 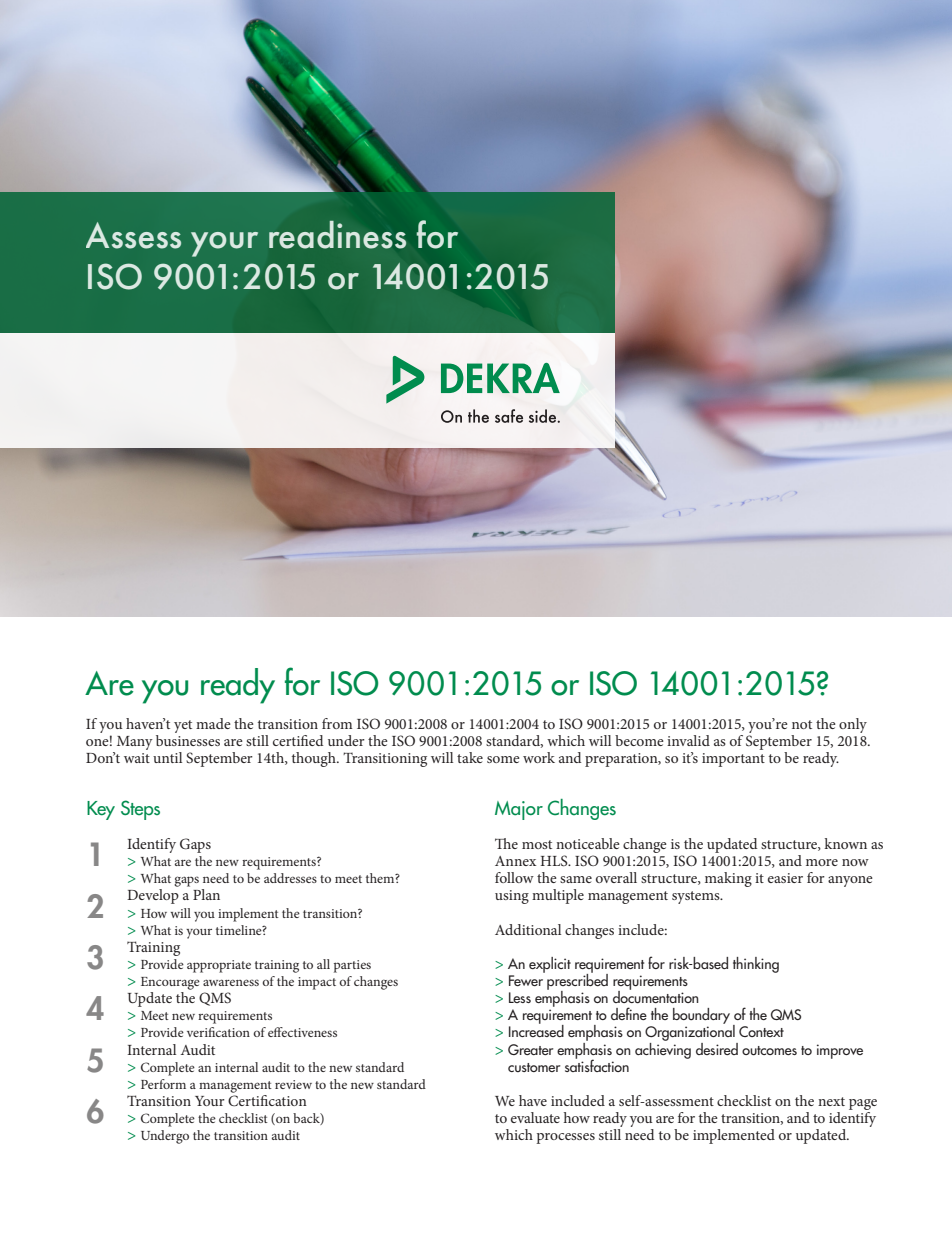 I want to click on Major, so click(x=519, y=810).
